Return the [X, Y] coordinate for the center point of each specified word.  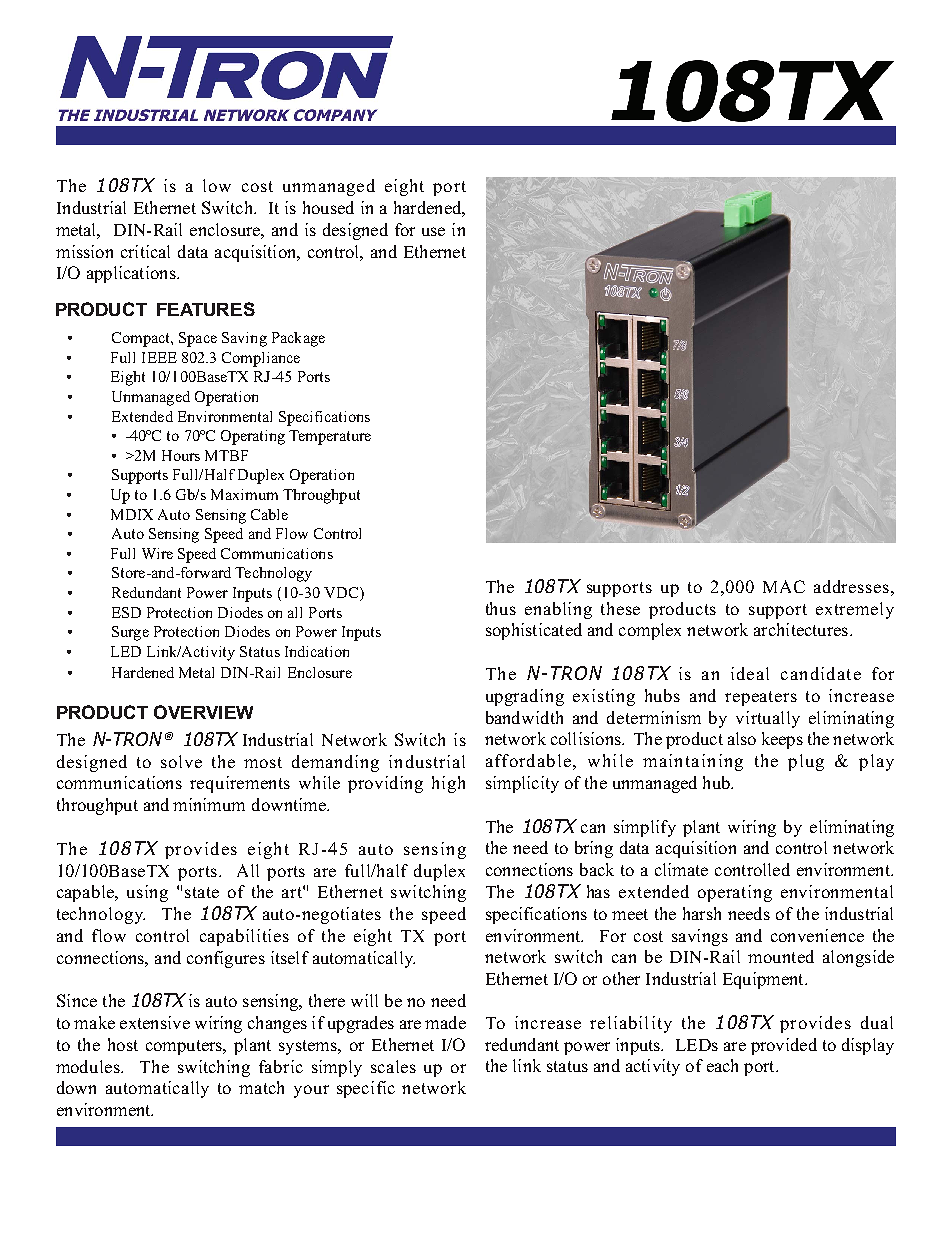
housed [328, 207]
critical [145, 251]
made [445, 1022]
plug [806, 762]
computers [185, 1047]
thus [501, 608]
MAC [784, 586]
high [448, 784]
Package [298, 339]
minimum [209, 804]
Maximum [244, 494]
